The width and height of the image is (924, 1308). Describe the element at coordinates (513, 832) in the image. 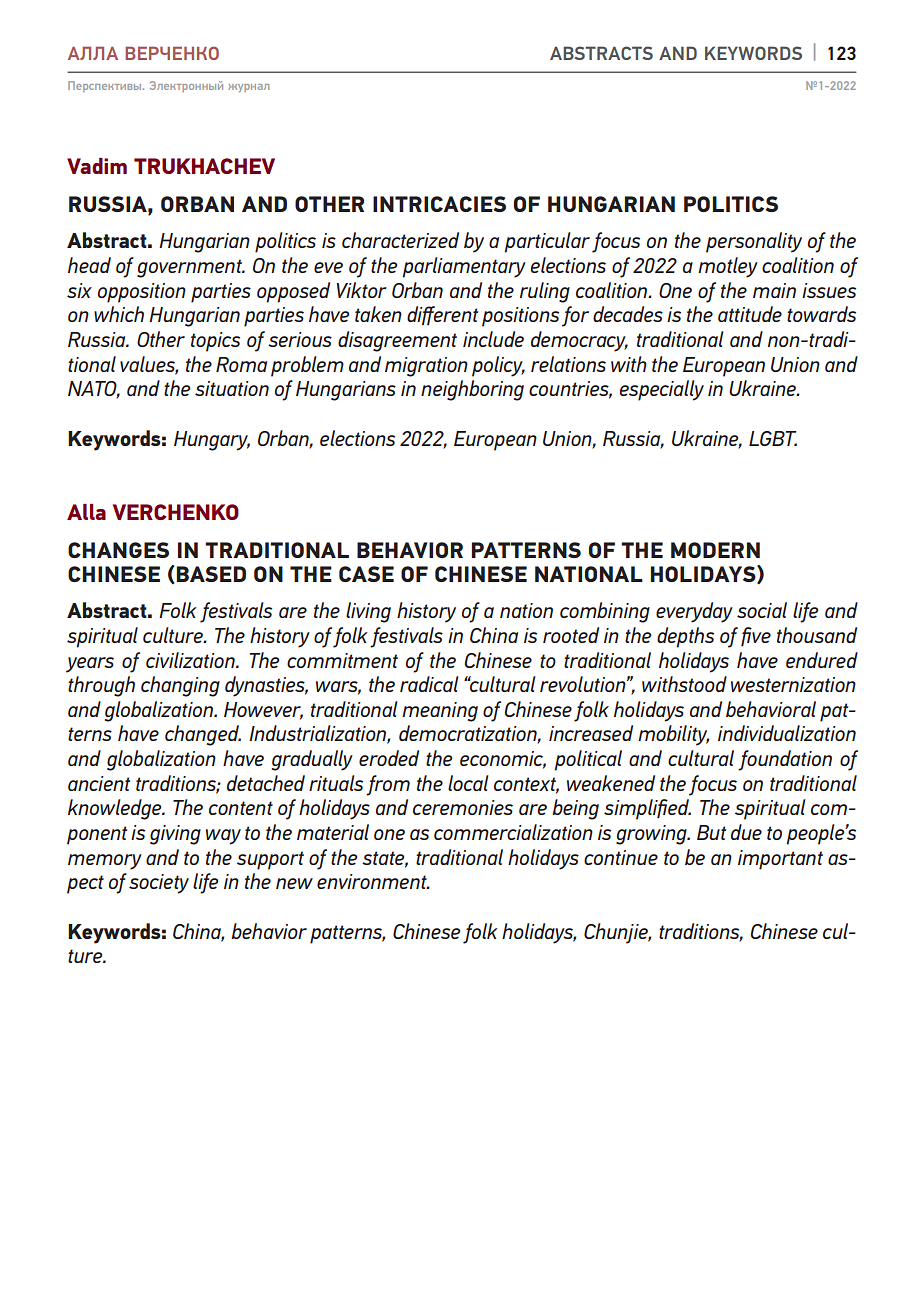

I see `commercialization` at that location.
